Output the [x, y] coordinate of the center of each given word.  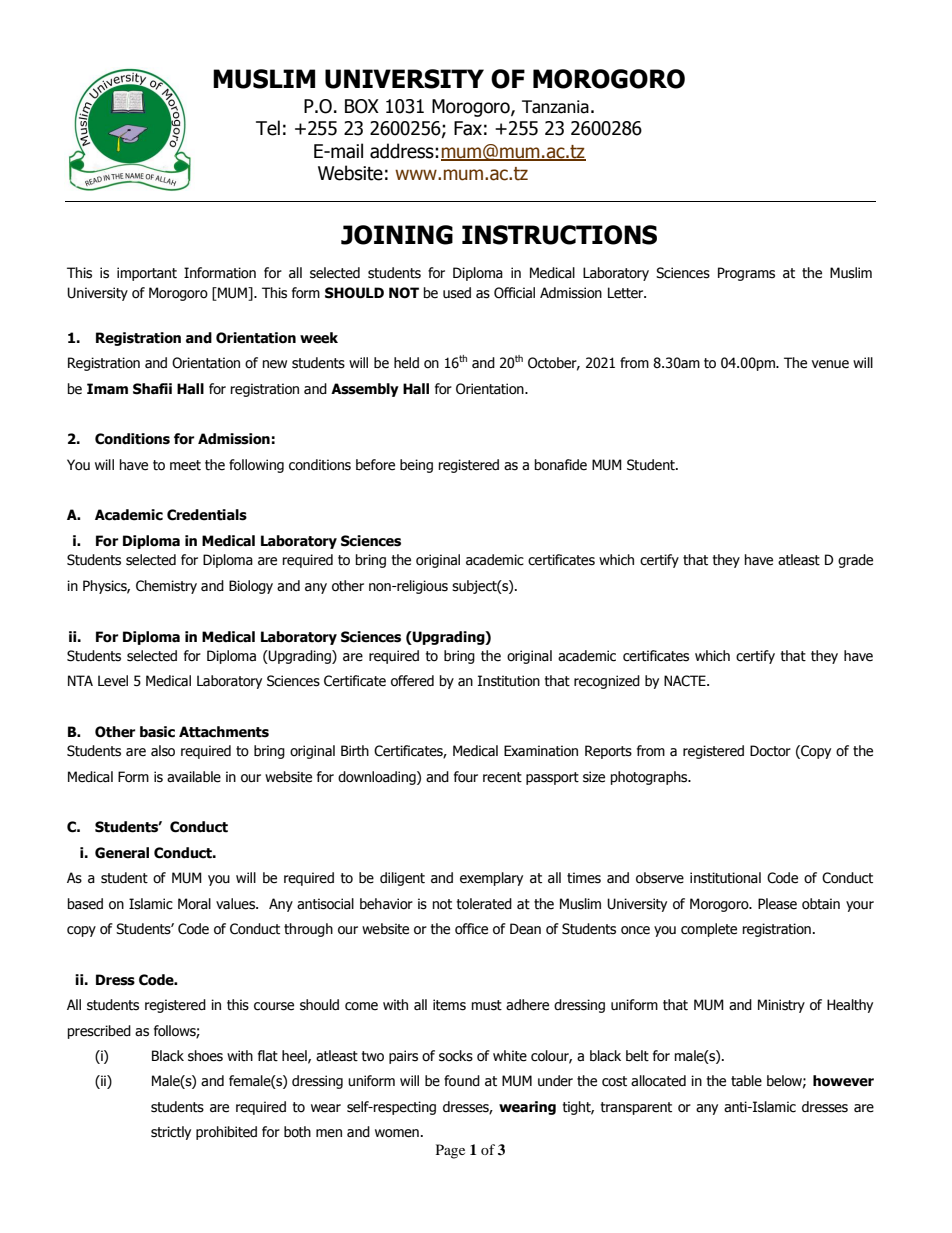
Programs [746, 274]
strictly [171, 1133]
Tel [268, 128]
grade [855, 561]
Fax [468, 128]
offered [412, 681]
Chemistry [166, 587]
